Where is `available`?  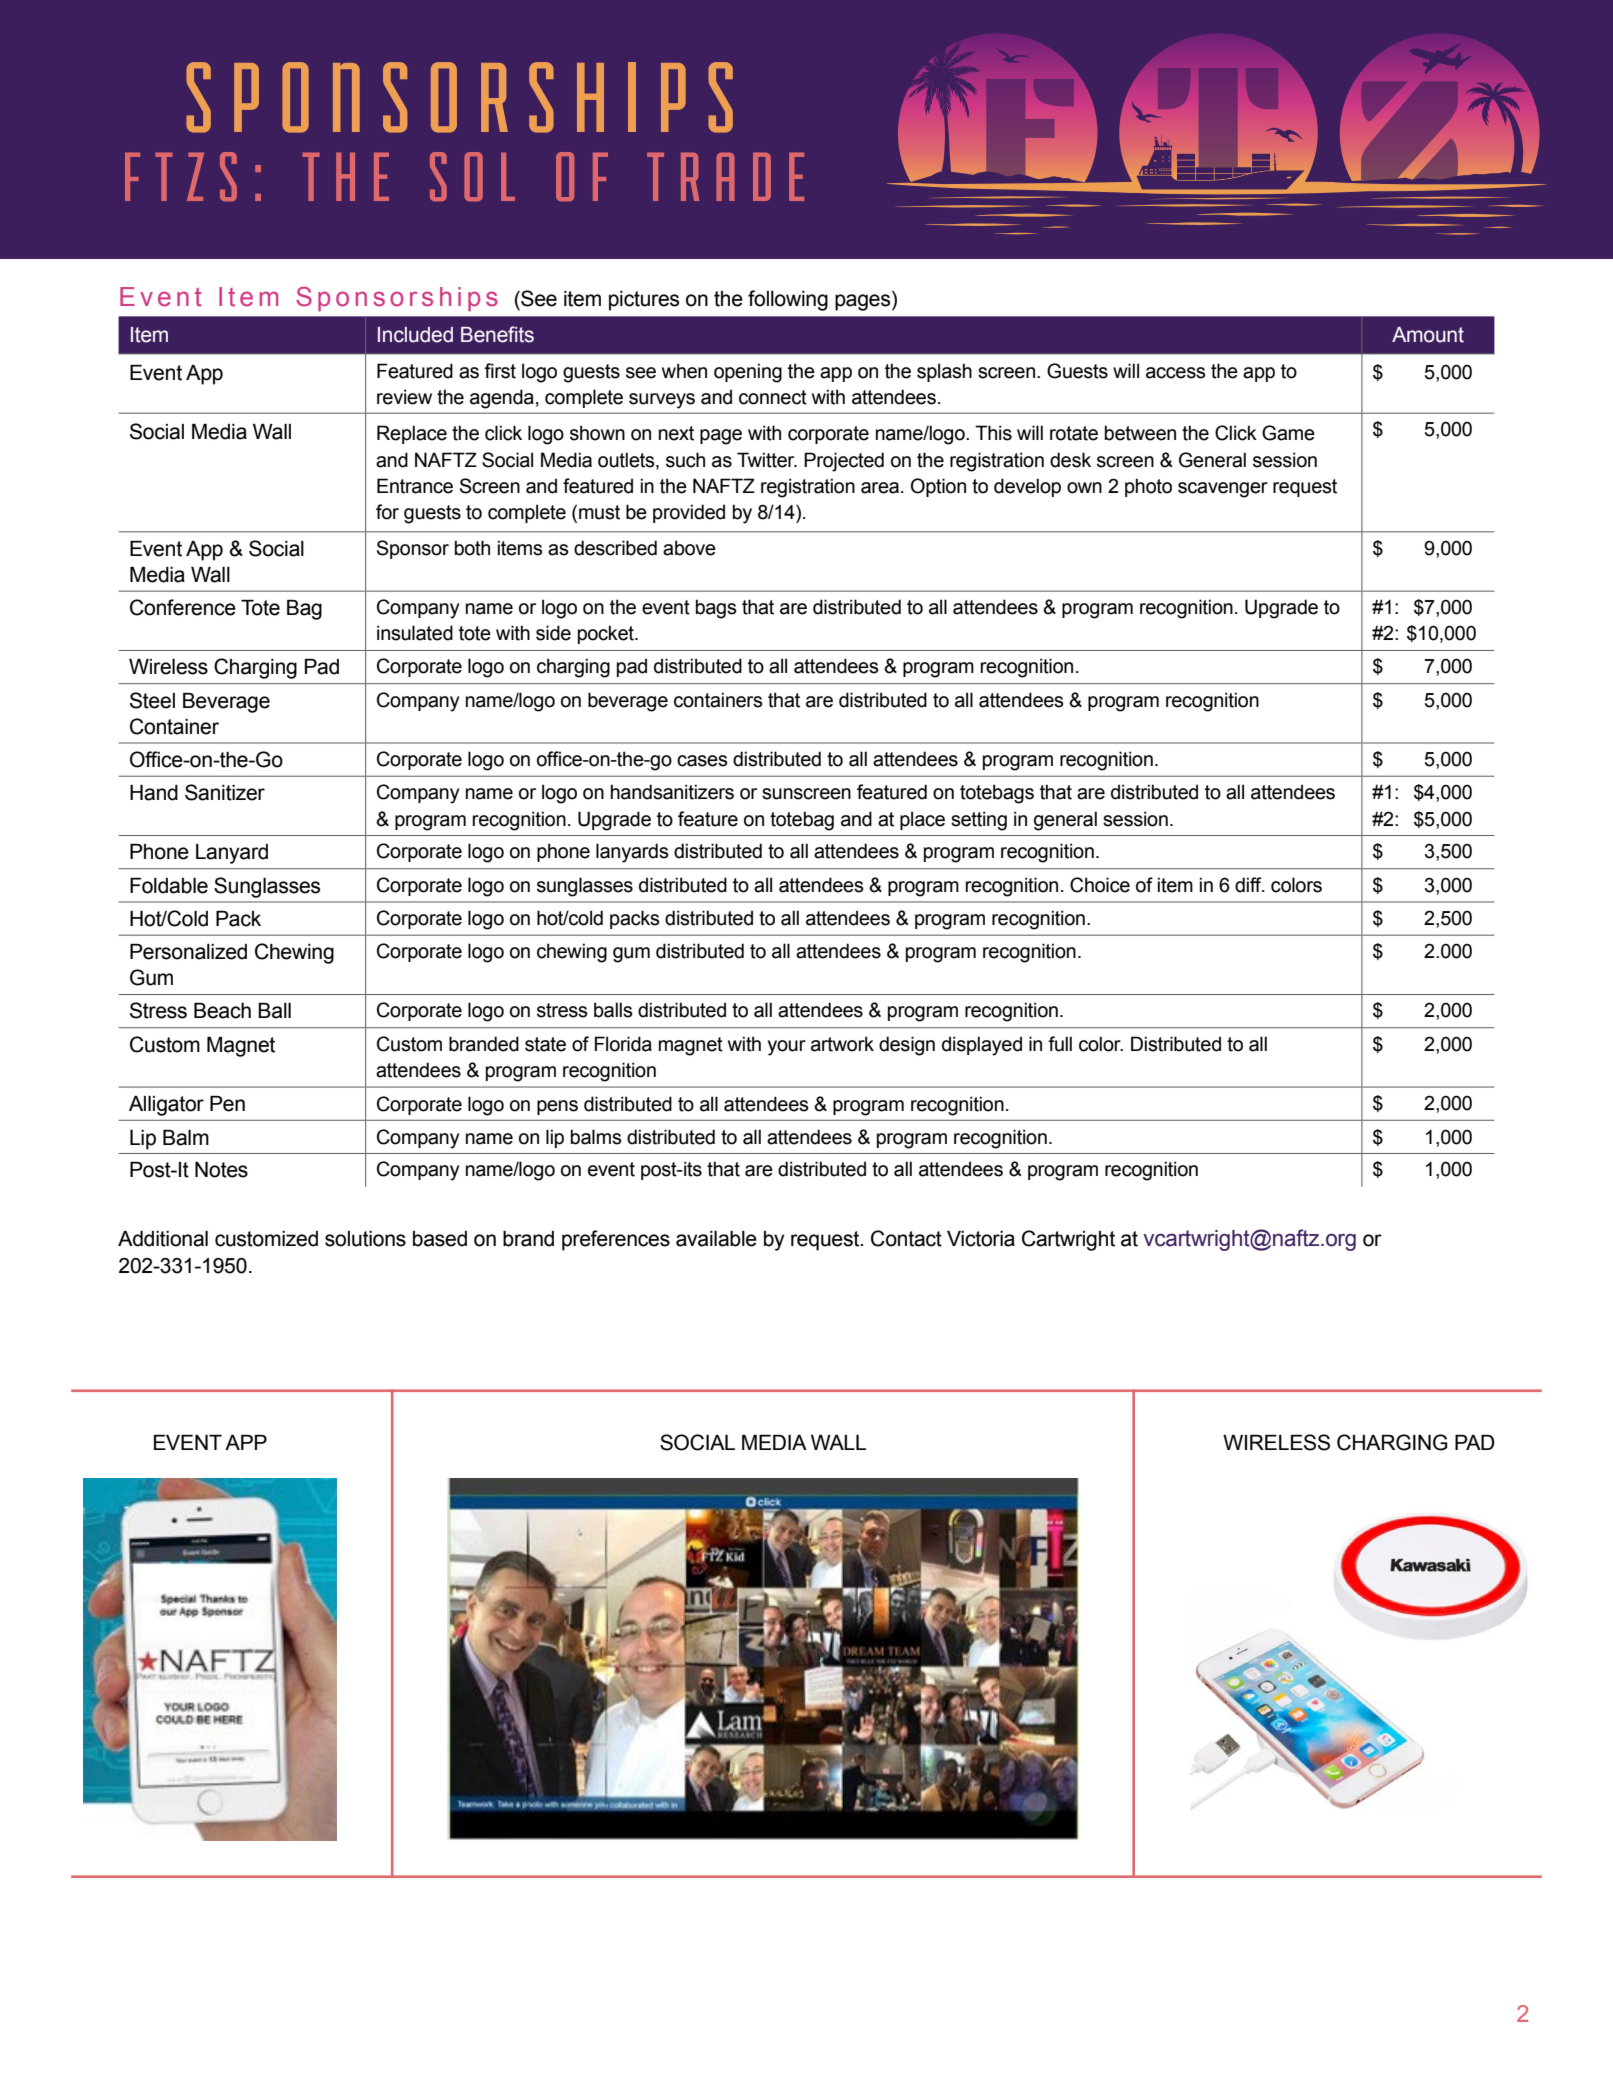 available is located at coordinates (716, 1239).
